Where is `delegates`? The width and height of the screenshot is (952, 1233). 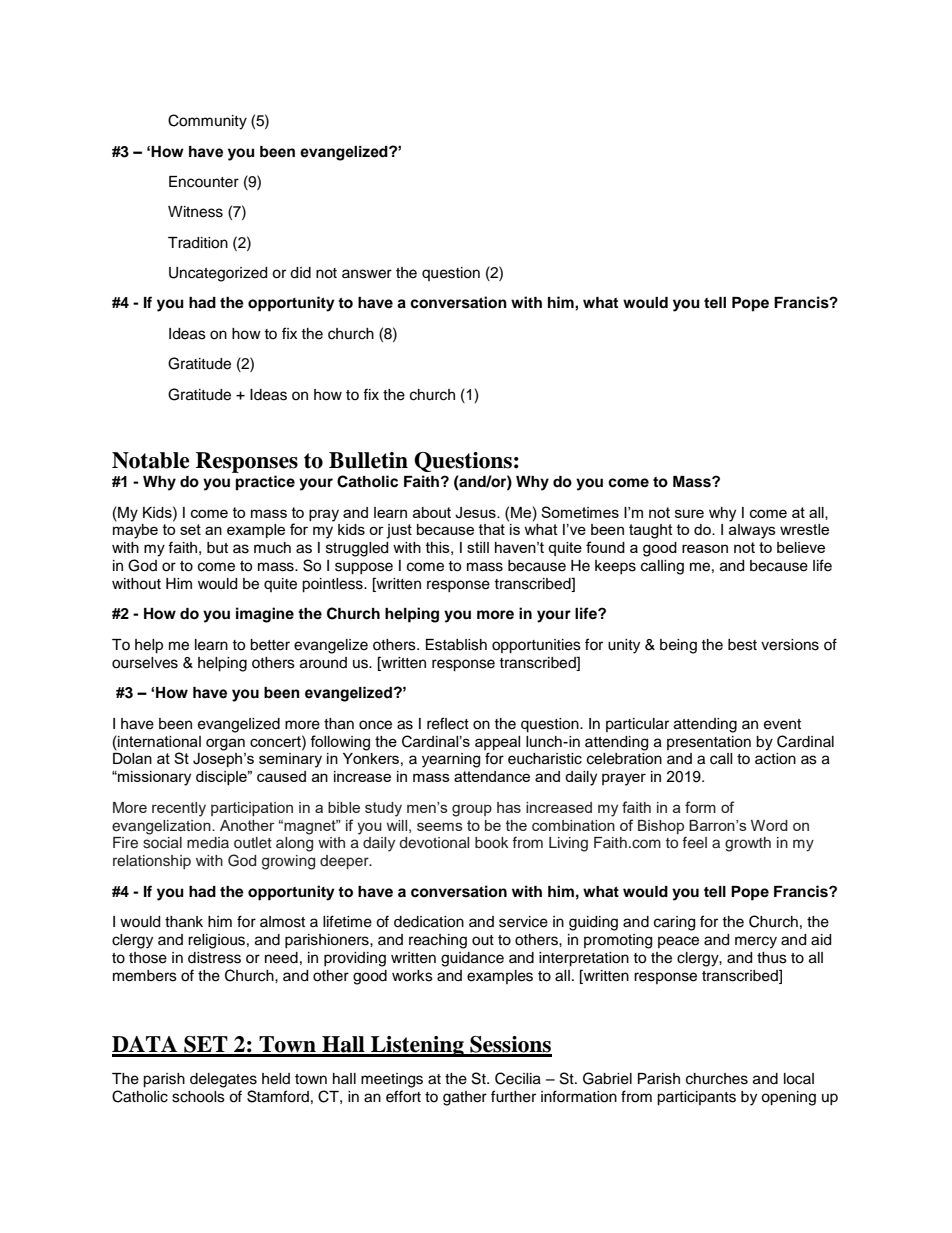
delegates is located at coordinates (223, 1080).
